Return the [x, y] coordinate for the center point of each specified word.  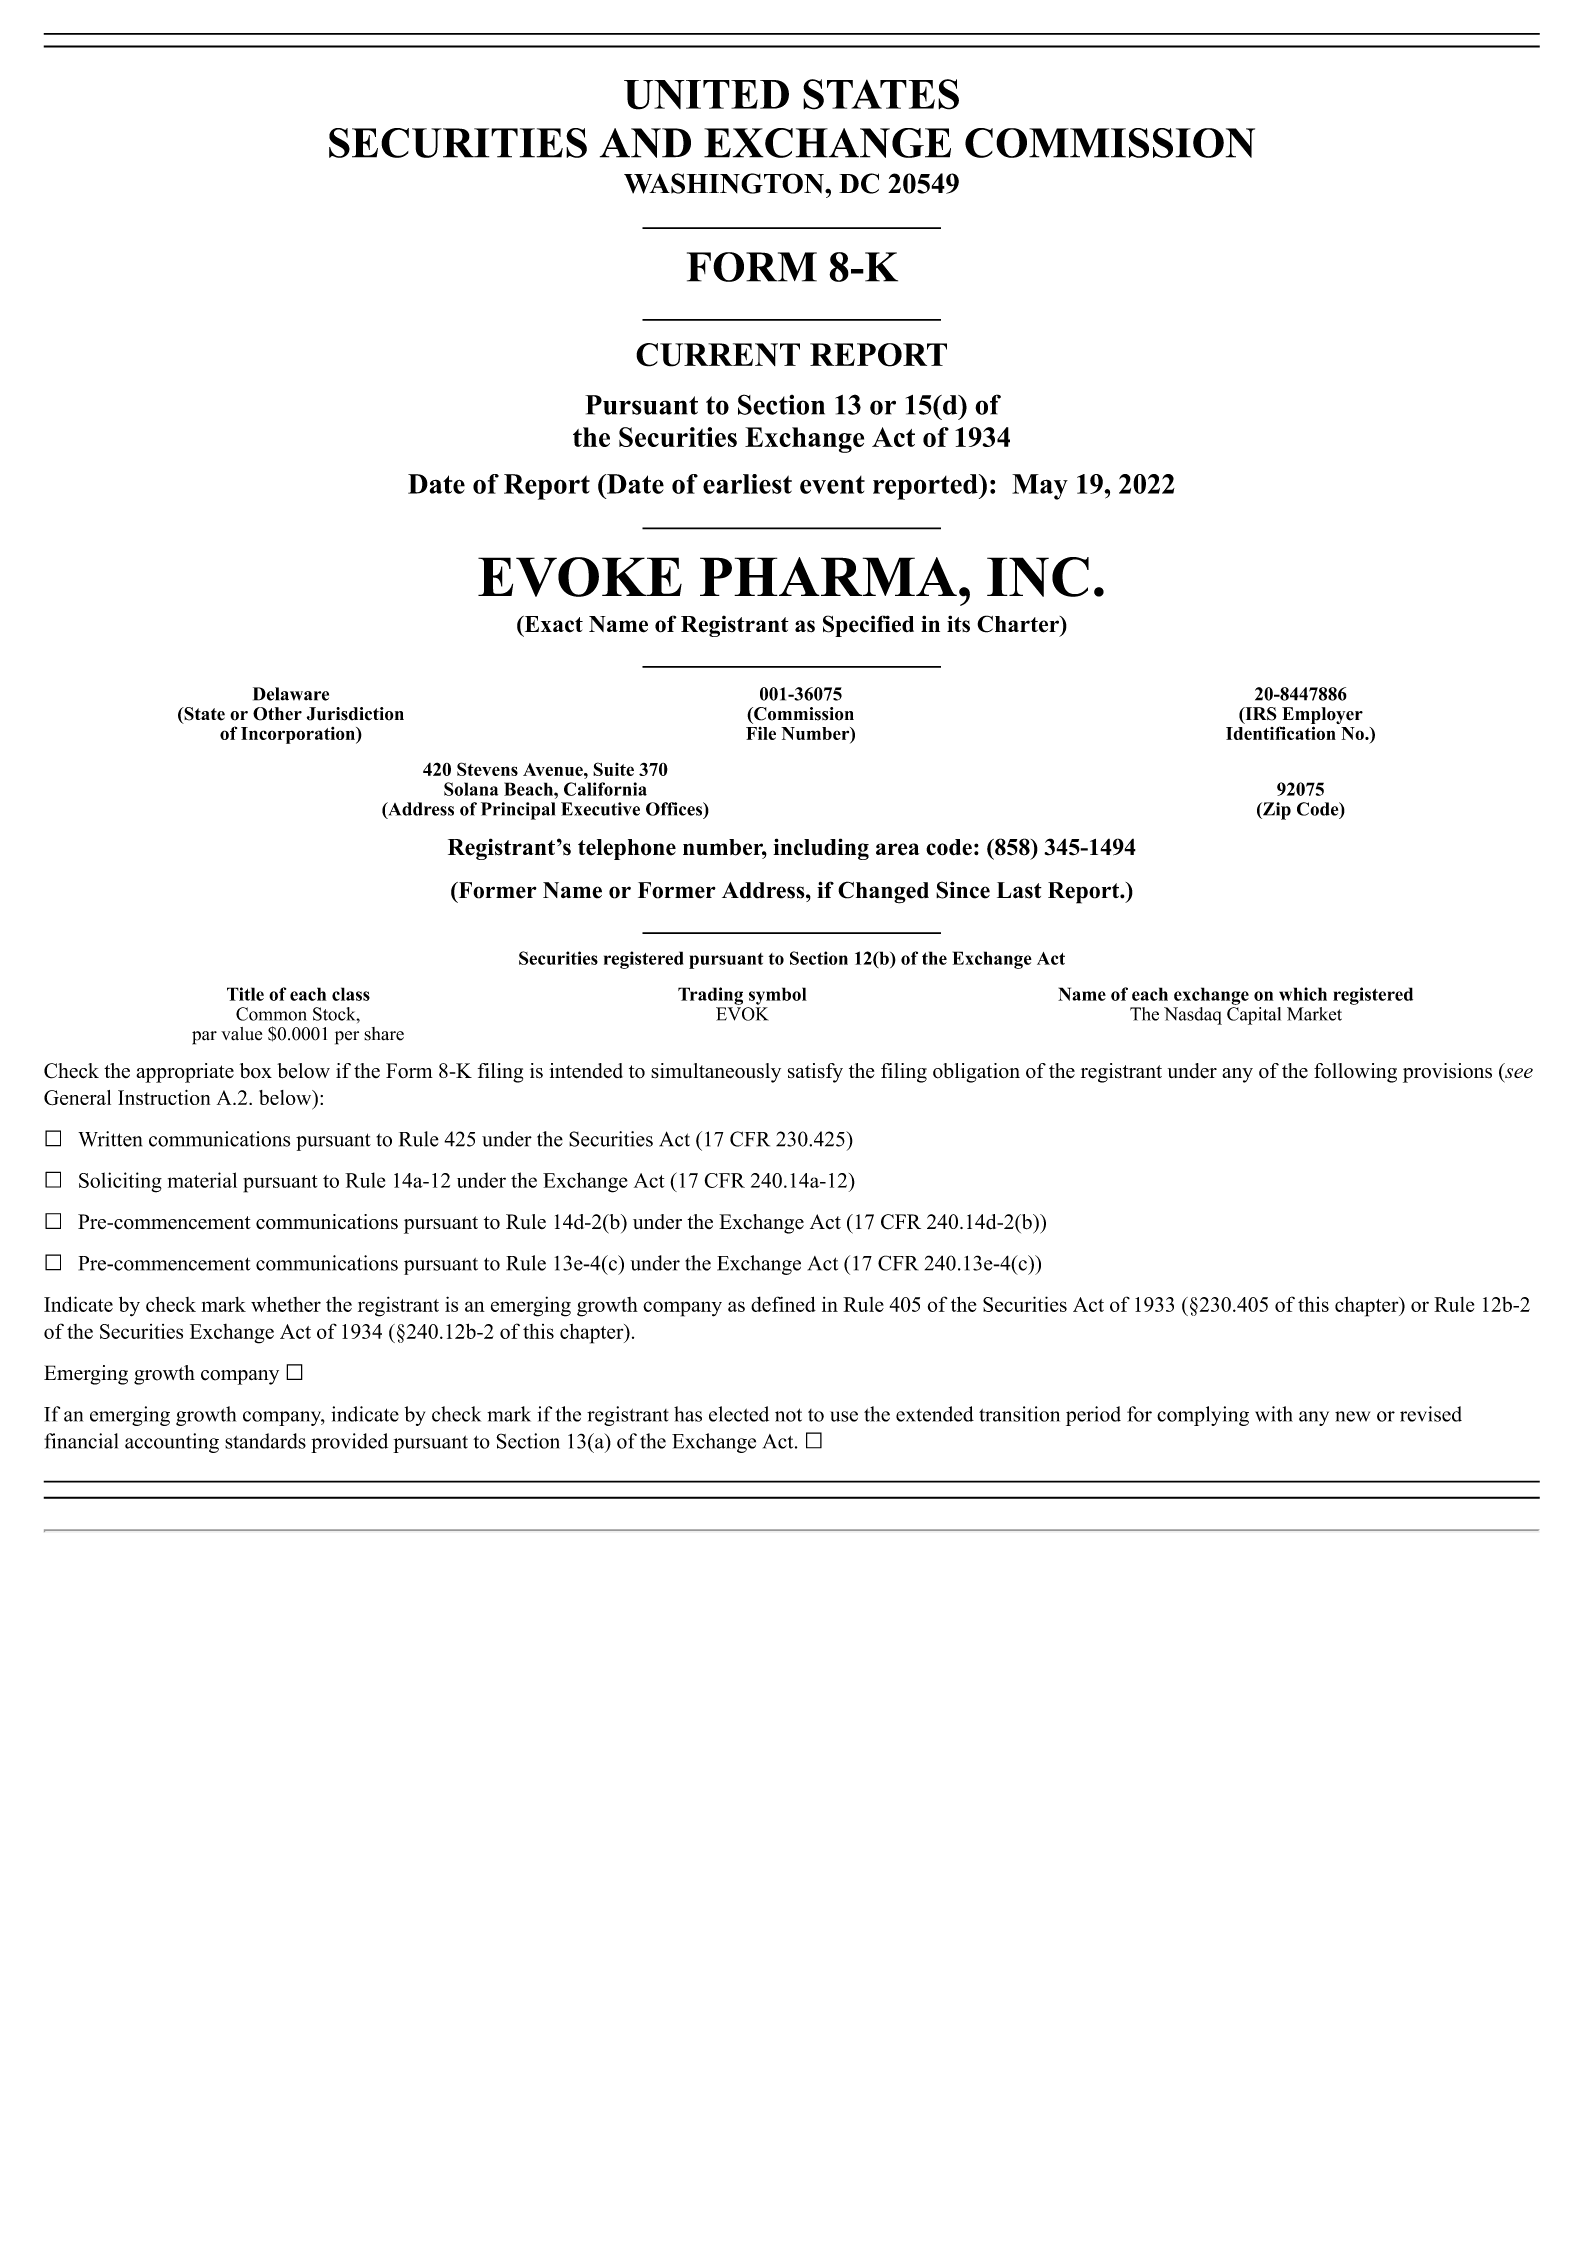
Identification [1281, 733]
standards [265, 1441]
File [761, 733]
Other [277, 714]
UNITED [706, 95]
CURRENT [718, 355]
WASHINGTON [725, 183]
